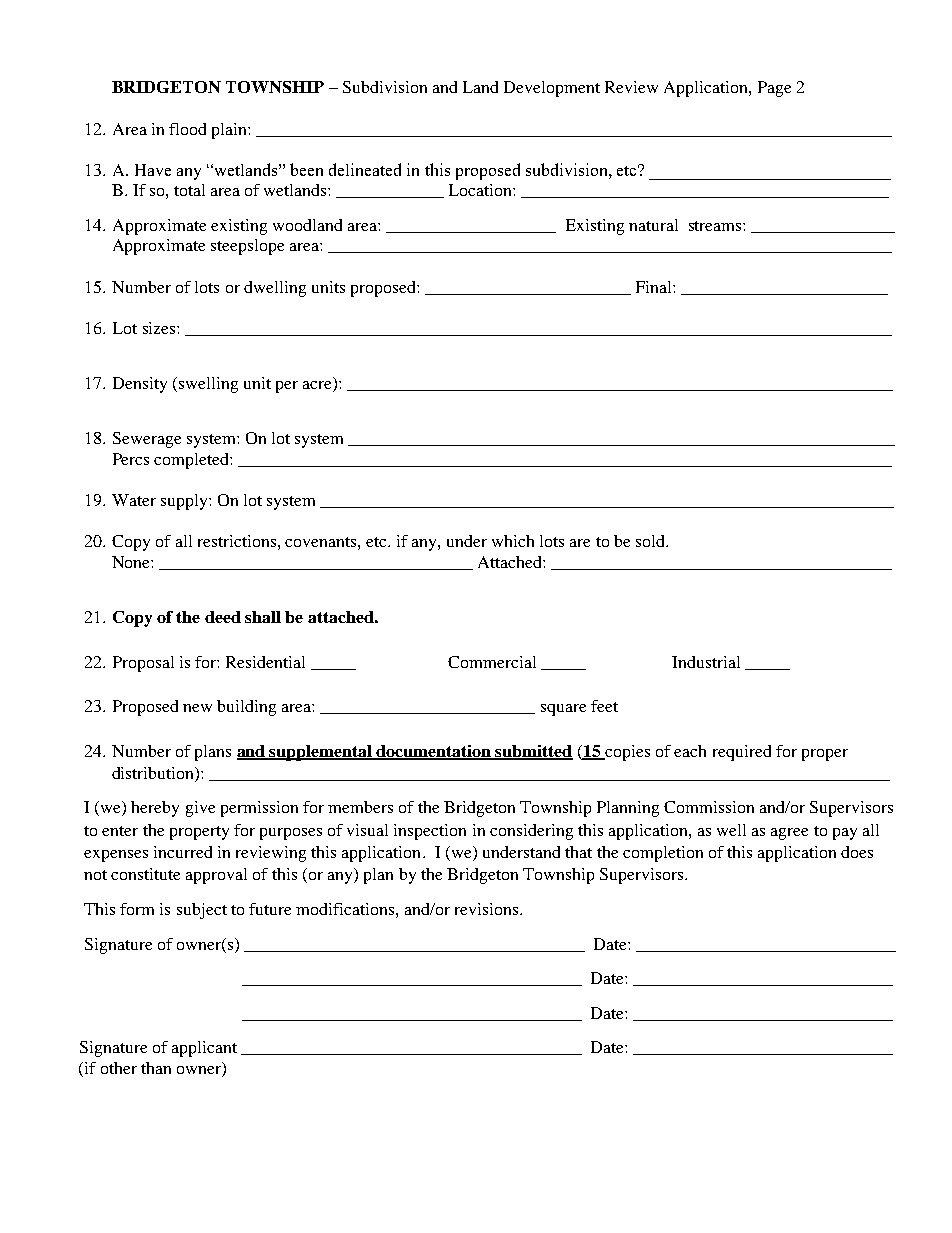  Describe the element at coordinates (513, 541) in the screenshot. I see `which` at that location.
